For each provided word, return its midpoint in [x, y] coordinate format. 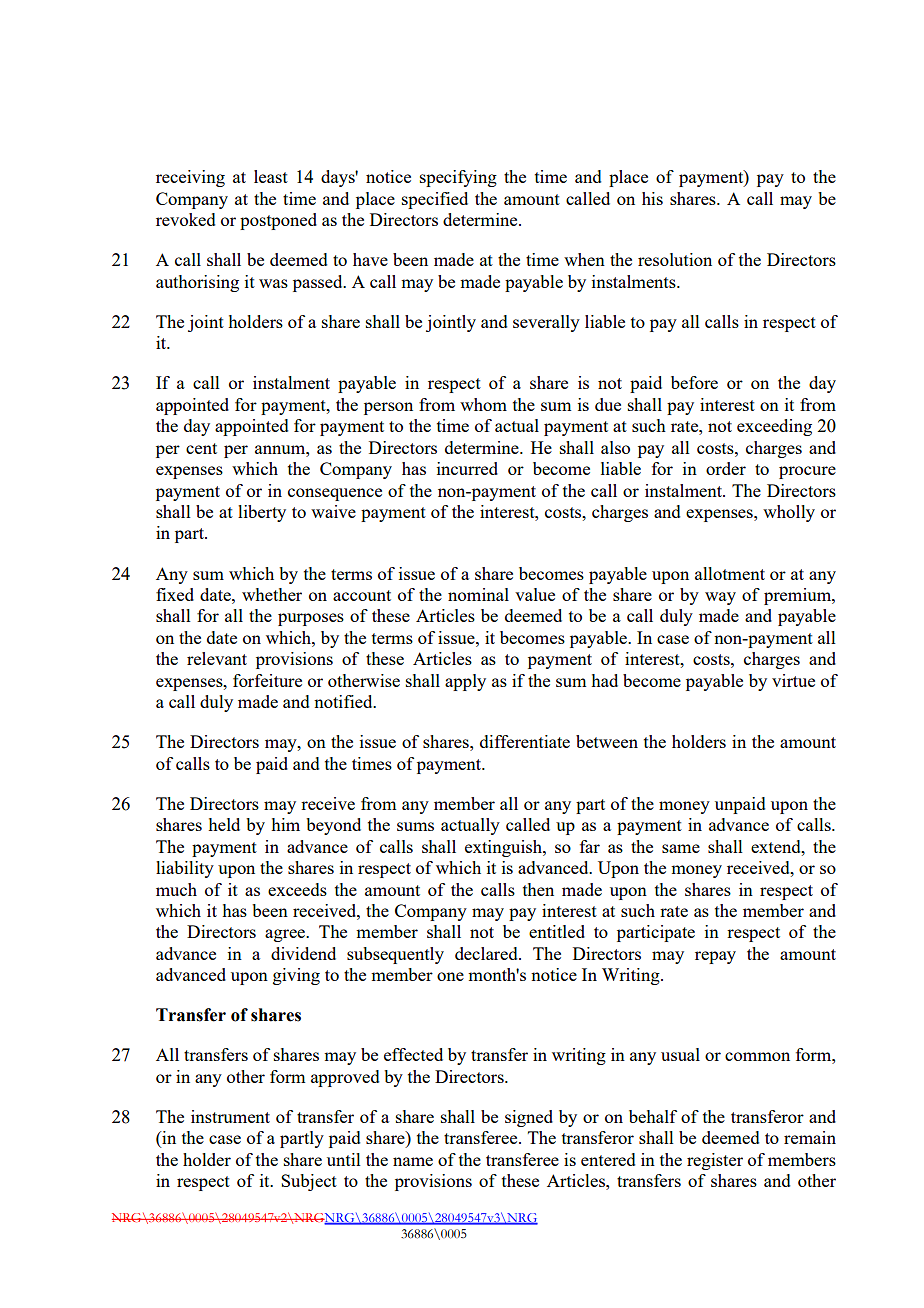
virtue [793, 680]
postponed [278, 221]
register [715, 1161]
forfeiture [267, 680]
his [652, 198]
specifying [458, 178]
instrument [230, 1116]
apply [465, 682]
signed [529, 1118]
